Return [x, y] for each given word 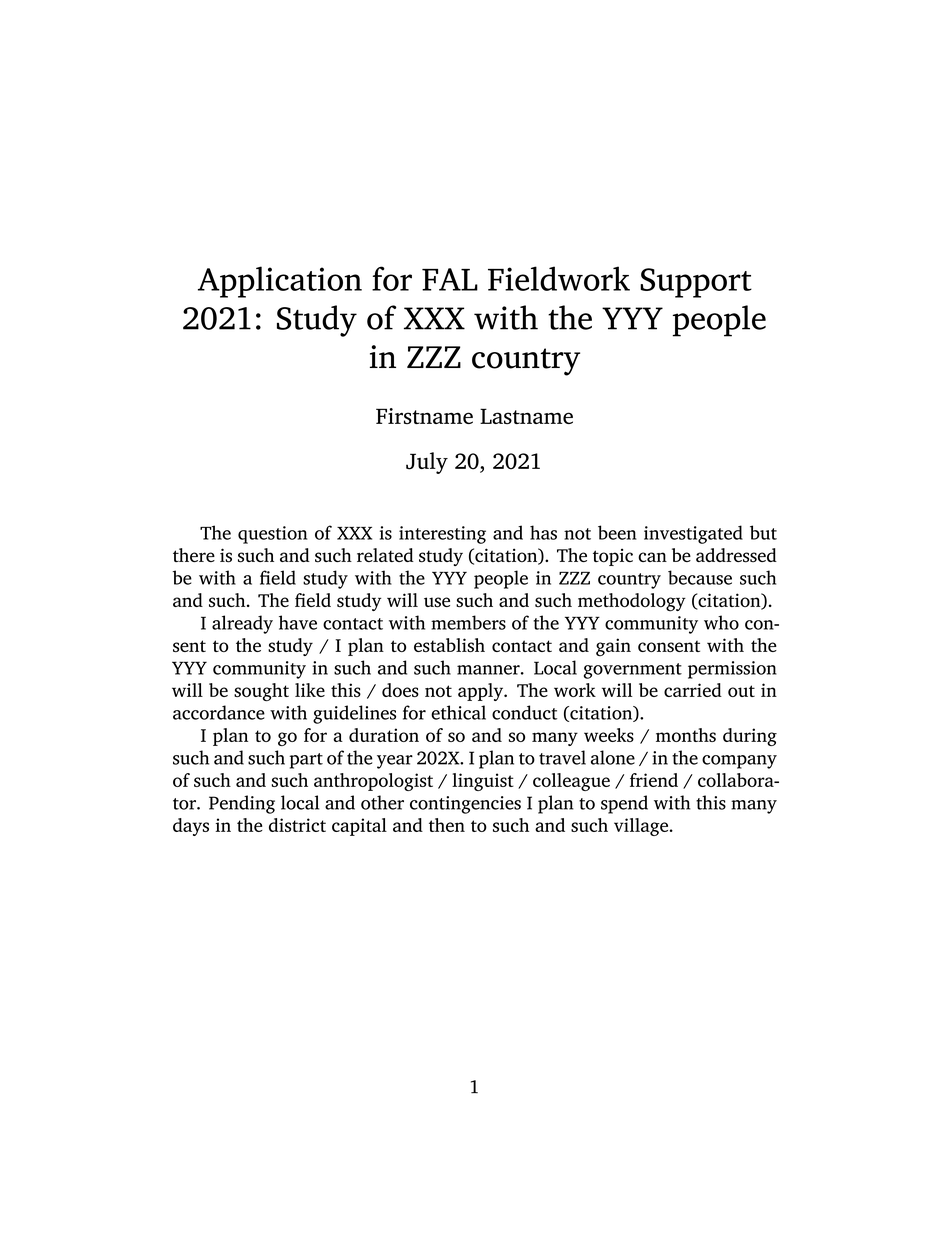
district [297, 825]
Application [280, 282]
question [272, 535]
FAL [450, 279]
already [242, 624]
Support [696, 283]
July [427, 463]
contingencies [465, 805]
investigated [693, 534]
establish [449, 645]
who [721, 622]
